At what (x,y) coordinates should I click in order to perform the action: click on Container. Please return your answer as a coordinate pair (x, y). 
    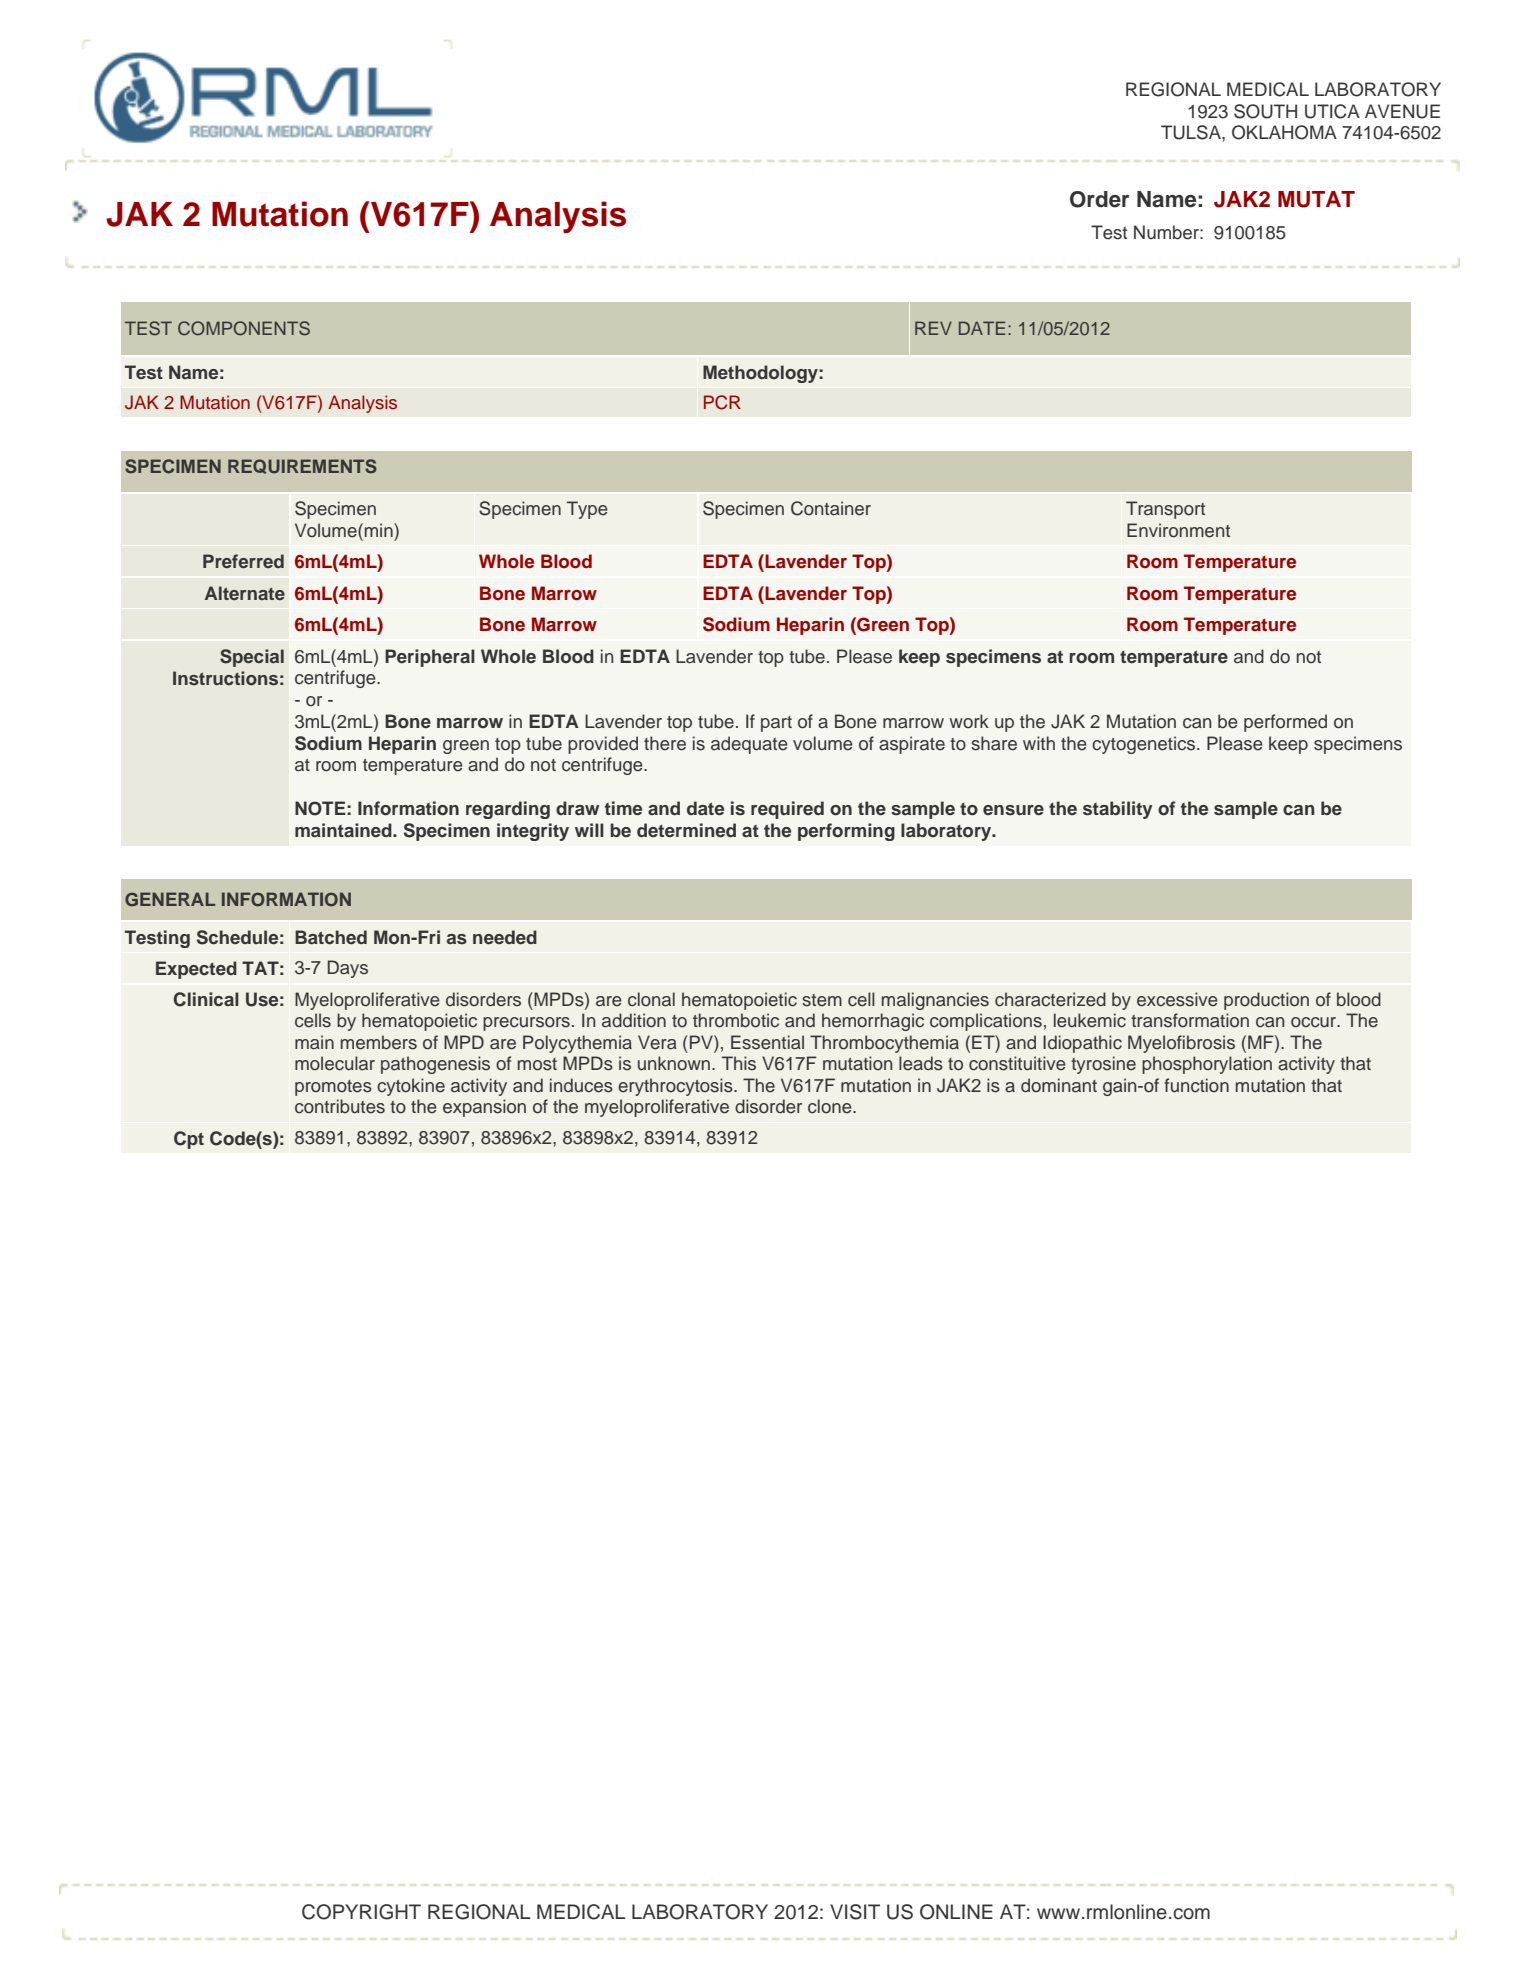
    Looking at the image, I should click on (831, 508).
